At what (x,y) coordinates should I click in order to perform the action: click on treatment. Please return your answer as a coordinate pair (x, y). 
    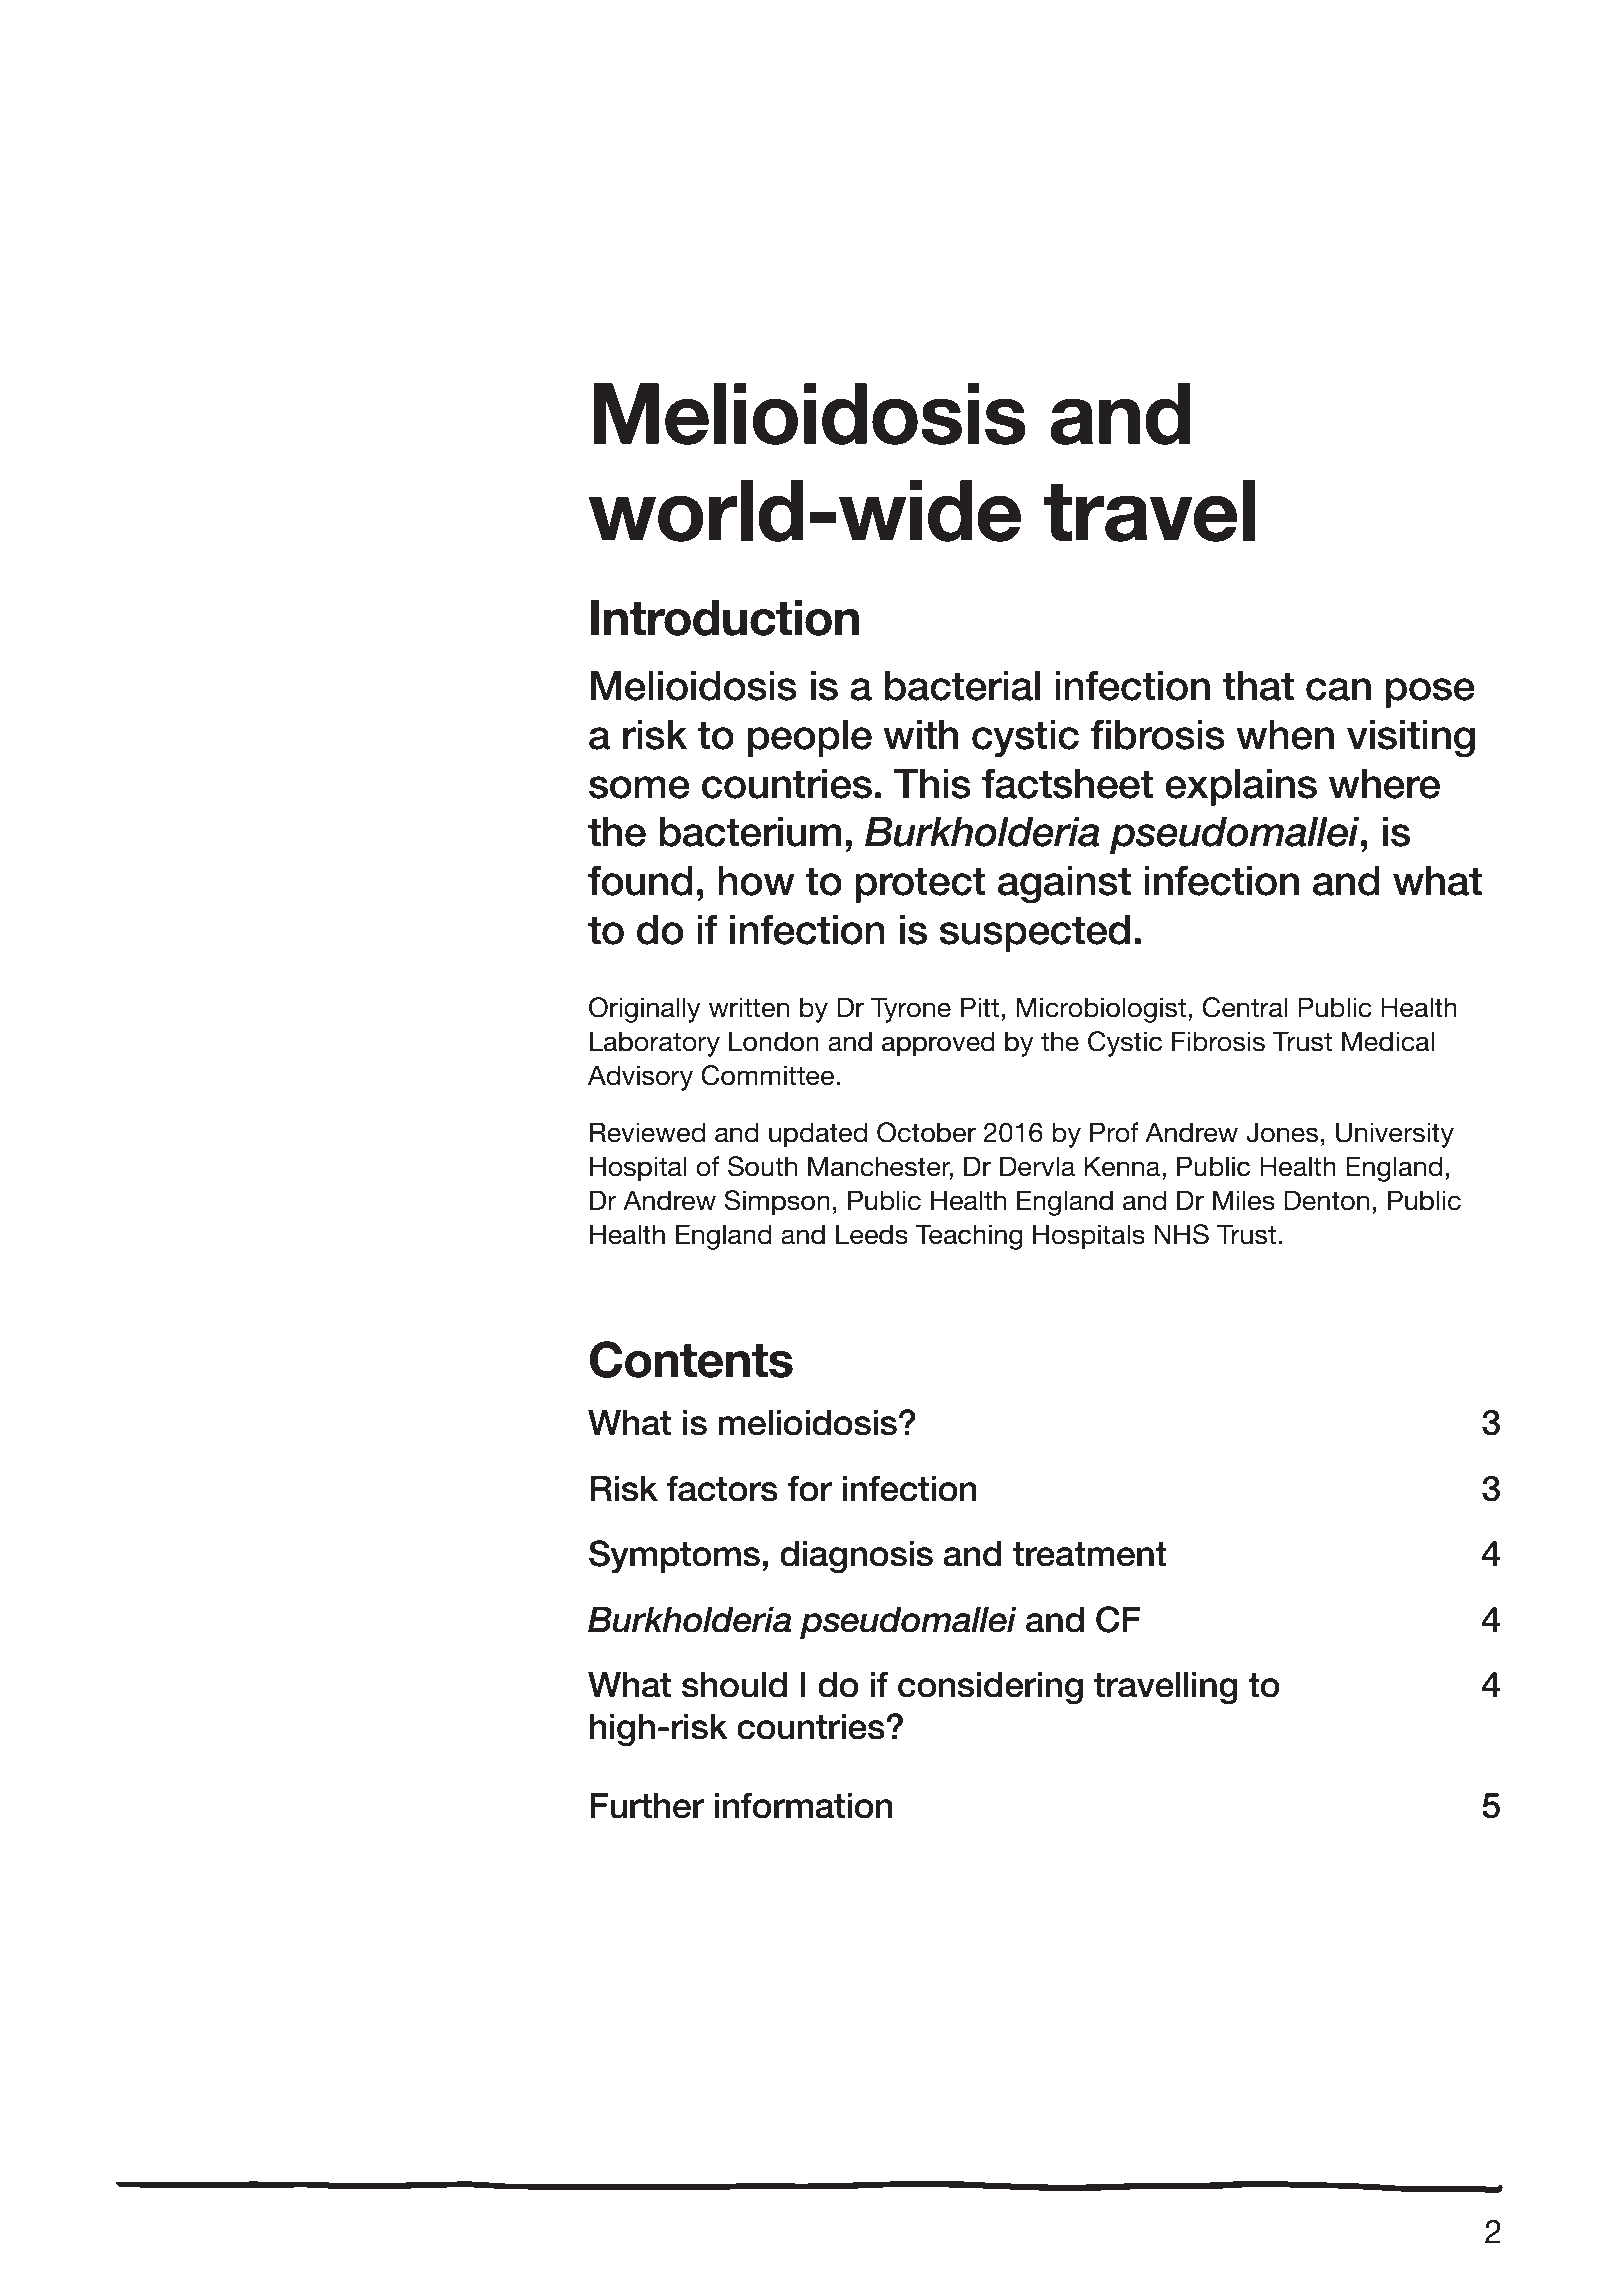
    Looking at the image, I should click on (1090, 1554).
